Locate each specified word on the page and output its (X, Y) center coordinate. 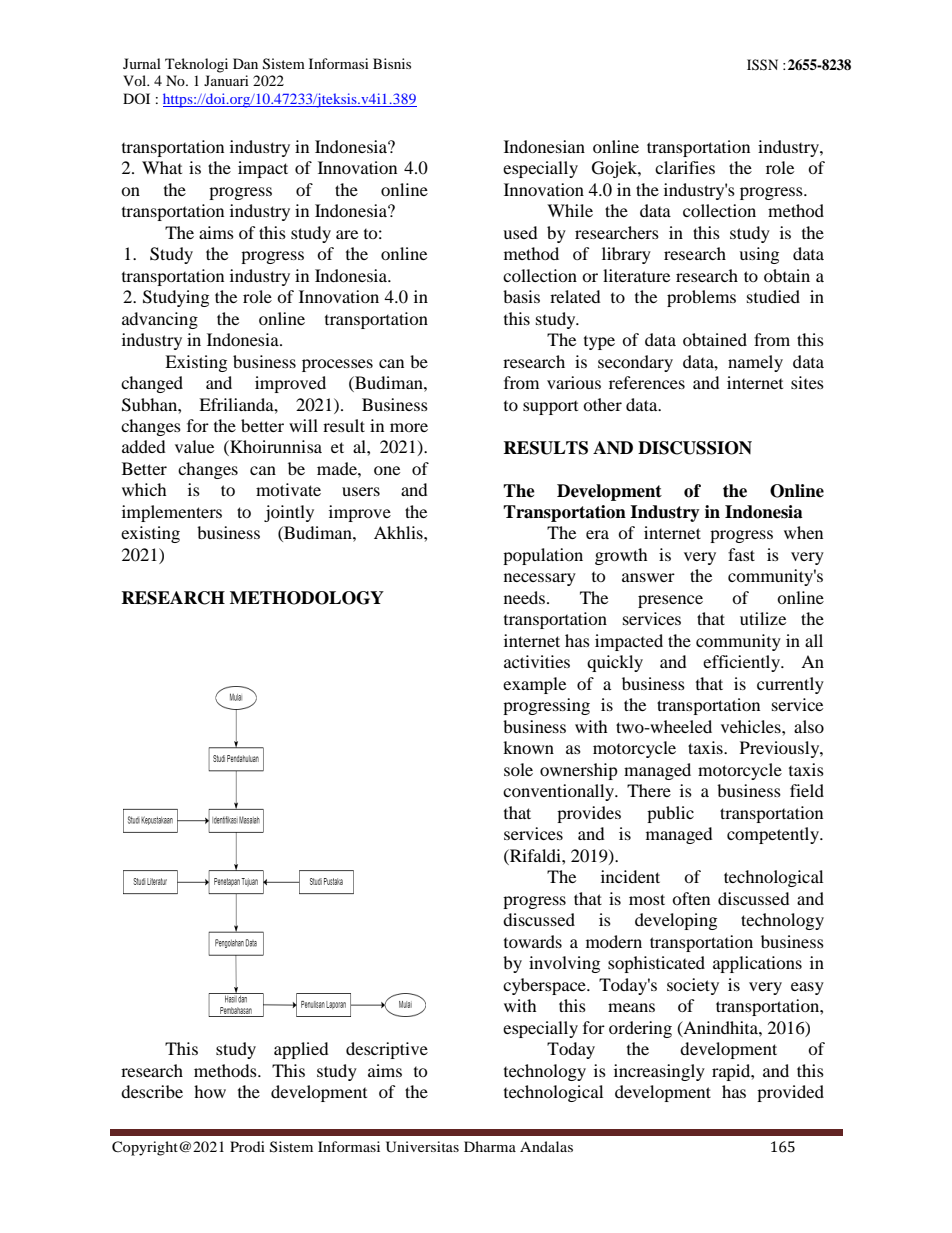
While (570, 210)
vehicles (752, 726)
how (210, 1091)
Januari (226, 80)
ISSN (762, 65)
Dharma (490, 1146)
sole (518, 769)
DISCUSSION (695, 448)
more (409, 427)
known (528, 747)
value (194, 446)
